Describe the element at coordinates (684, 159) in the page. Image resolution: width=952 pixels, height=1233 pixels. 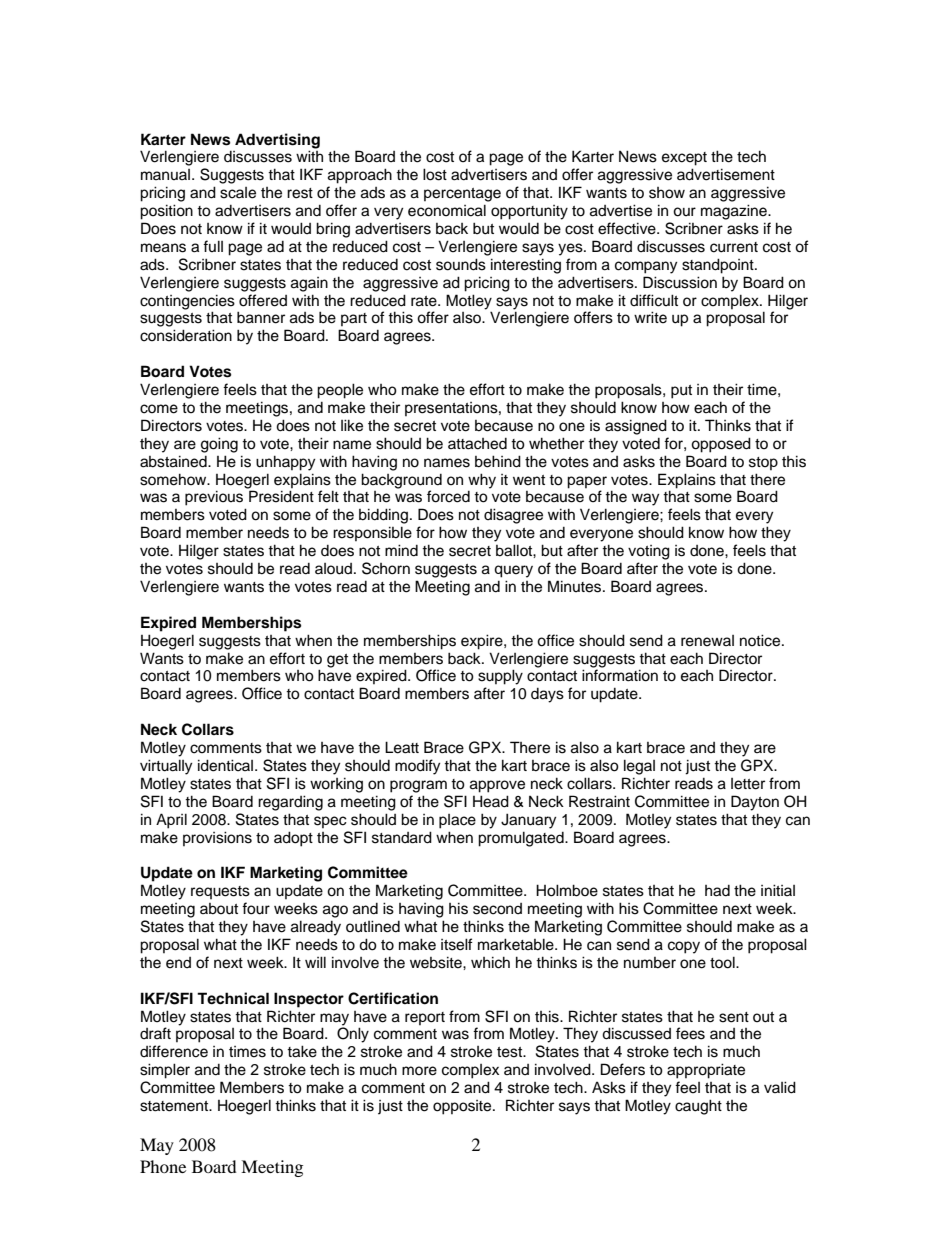
I see `except` at that location.
